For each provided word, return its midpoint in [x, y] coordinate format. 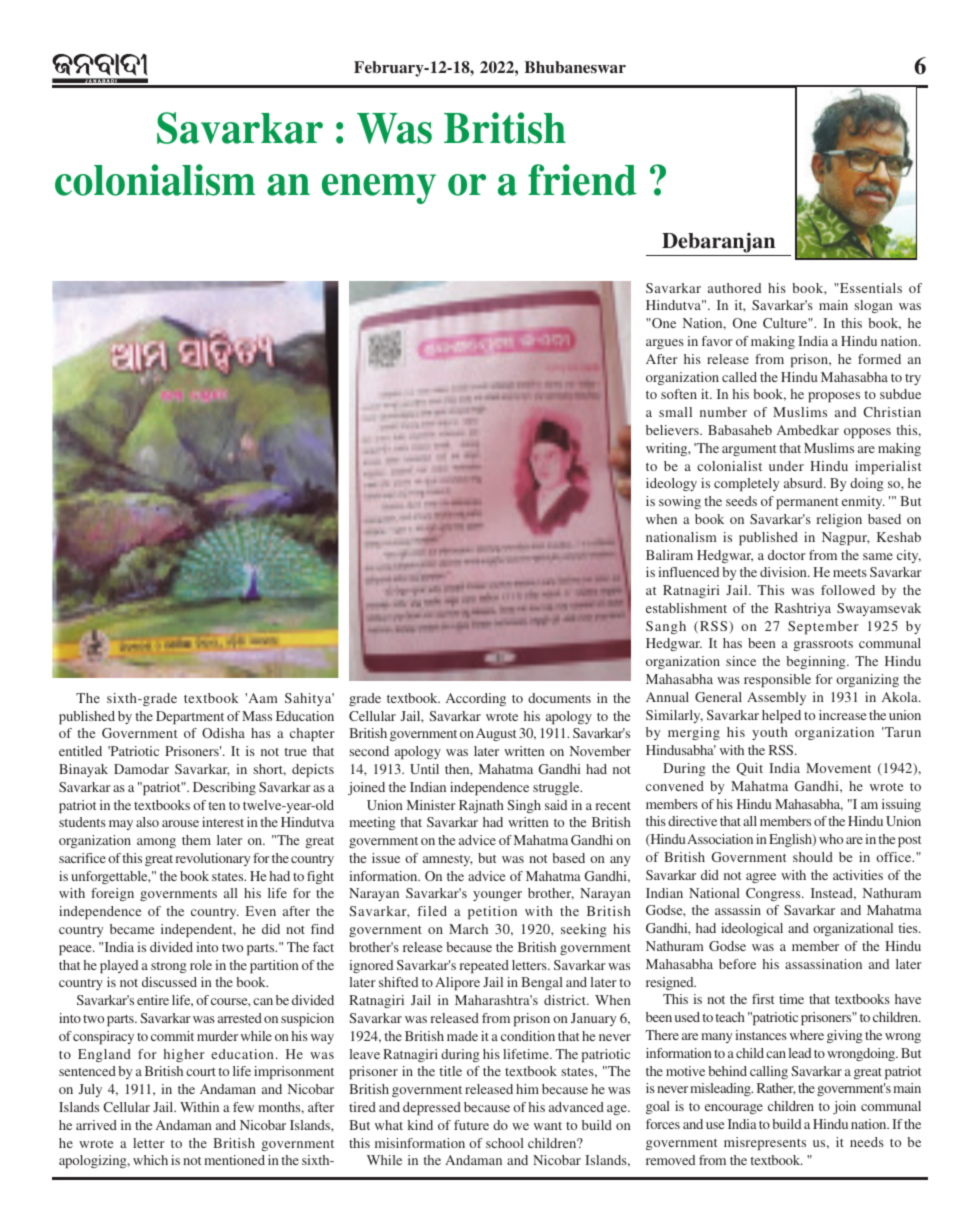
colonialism [155, 180]
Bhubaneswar [575, 67]
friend [582, 180]
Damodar [141, 769]
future [471, 1125]
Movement [838, 768]
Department [190, 717]
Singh [524, 806]
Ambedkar [808, 430]
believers [673, 430]
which [150, 1160]
